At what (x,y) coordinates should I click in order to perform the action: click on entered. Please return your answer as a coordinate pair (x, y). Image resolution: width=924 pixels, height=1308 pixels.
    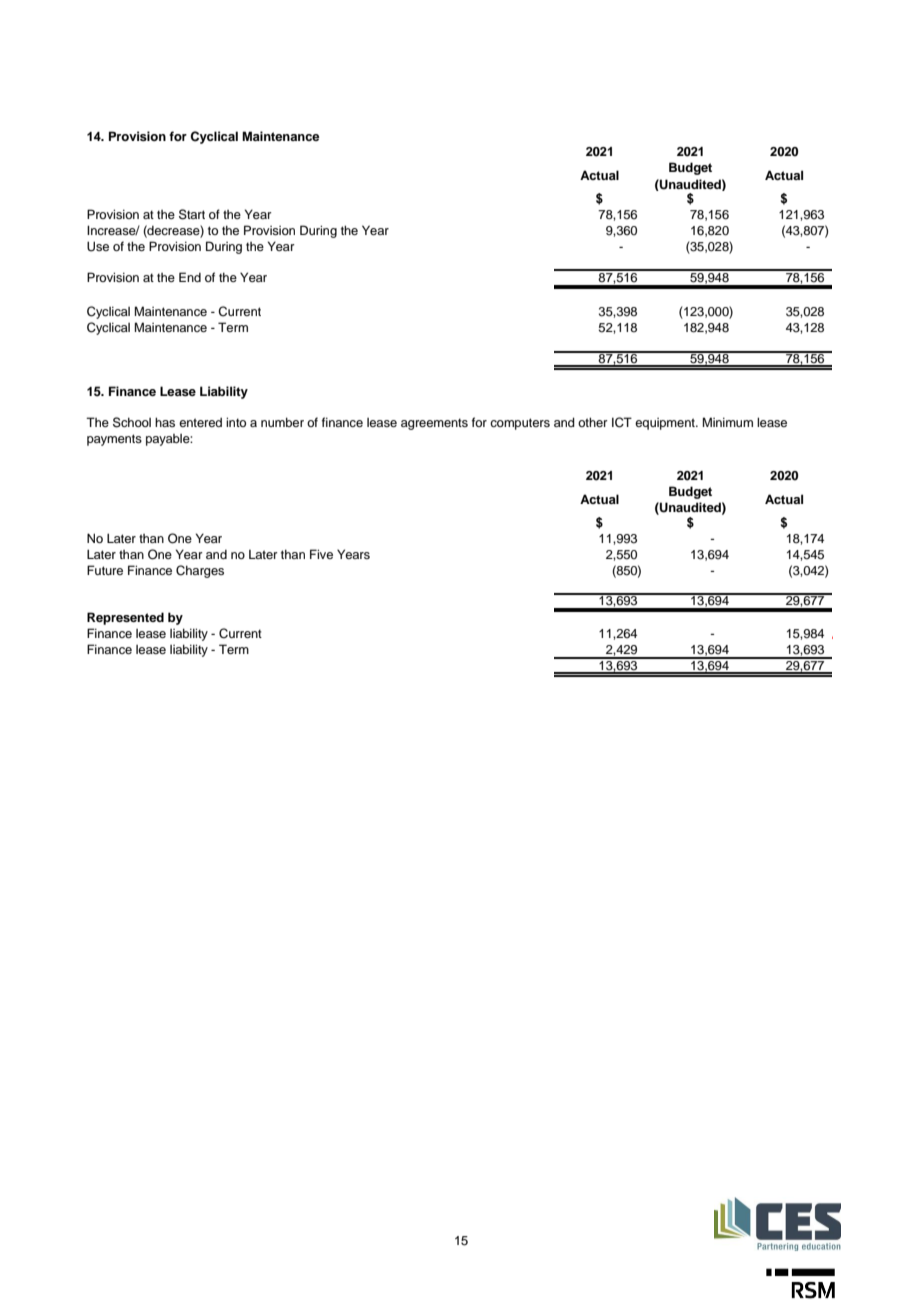
    Looking at the image, I should click on (200, 422).
